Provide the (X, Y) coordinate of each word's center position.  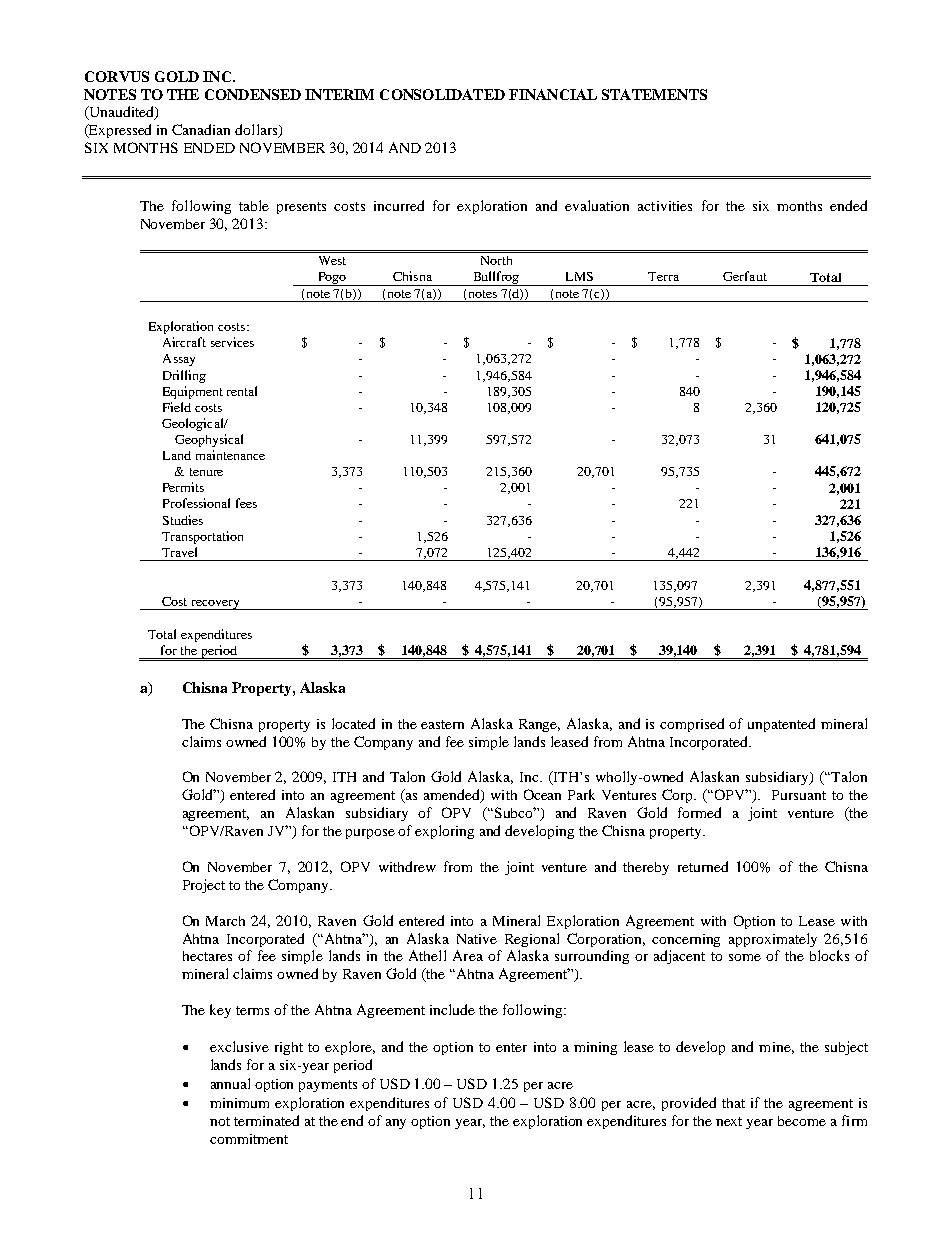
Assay (179, 360)
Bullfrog (497, 278)
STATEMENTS (654, 94)
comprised (692, 725)
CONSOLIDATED (442, 94)
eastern (442, 724)
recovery (216, 605)
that (733, 1103)
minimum (239, 1103)
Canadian (201, 129)
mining (595, 1048)
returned (703, 866)
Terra (663, 276)
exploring (444, 832)
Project (204, 886)
